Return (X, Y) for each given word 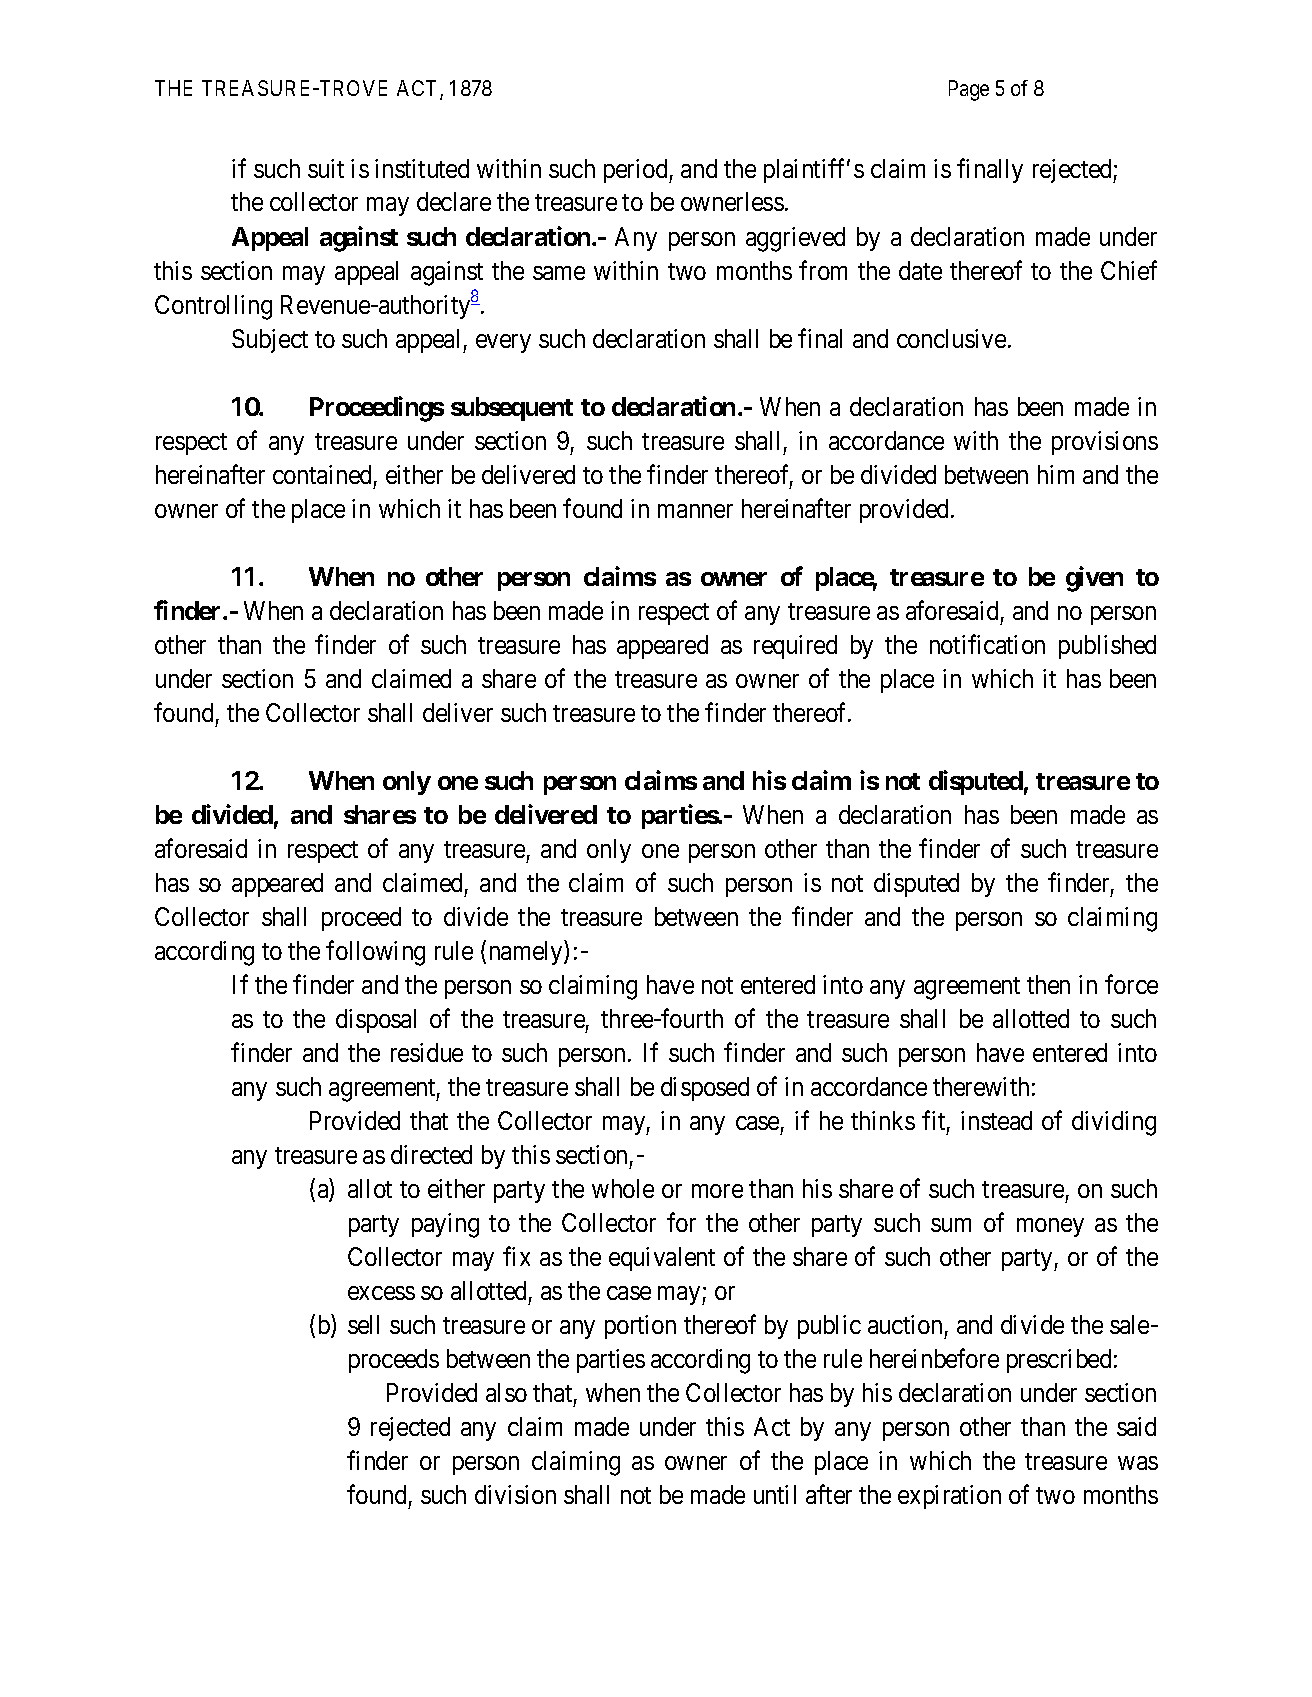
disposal (376, 1021)
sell (363, 1324)
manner (695, 511)
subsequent (512, 409)
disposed (705, 1089)
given (1094, 579)
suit (326, 168)
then (1048, 984)
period (637, 171)
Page (969, 90)
